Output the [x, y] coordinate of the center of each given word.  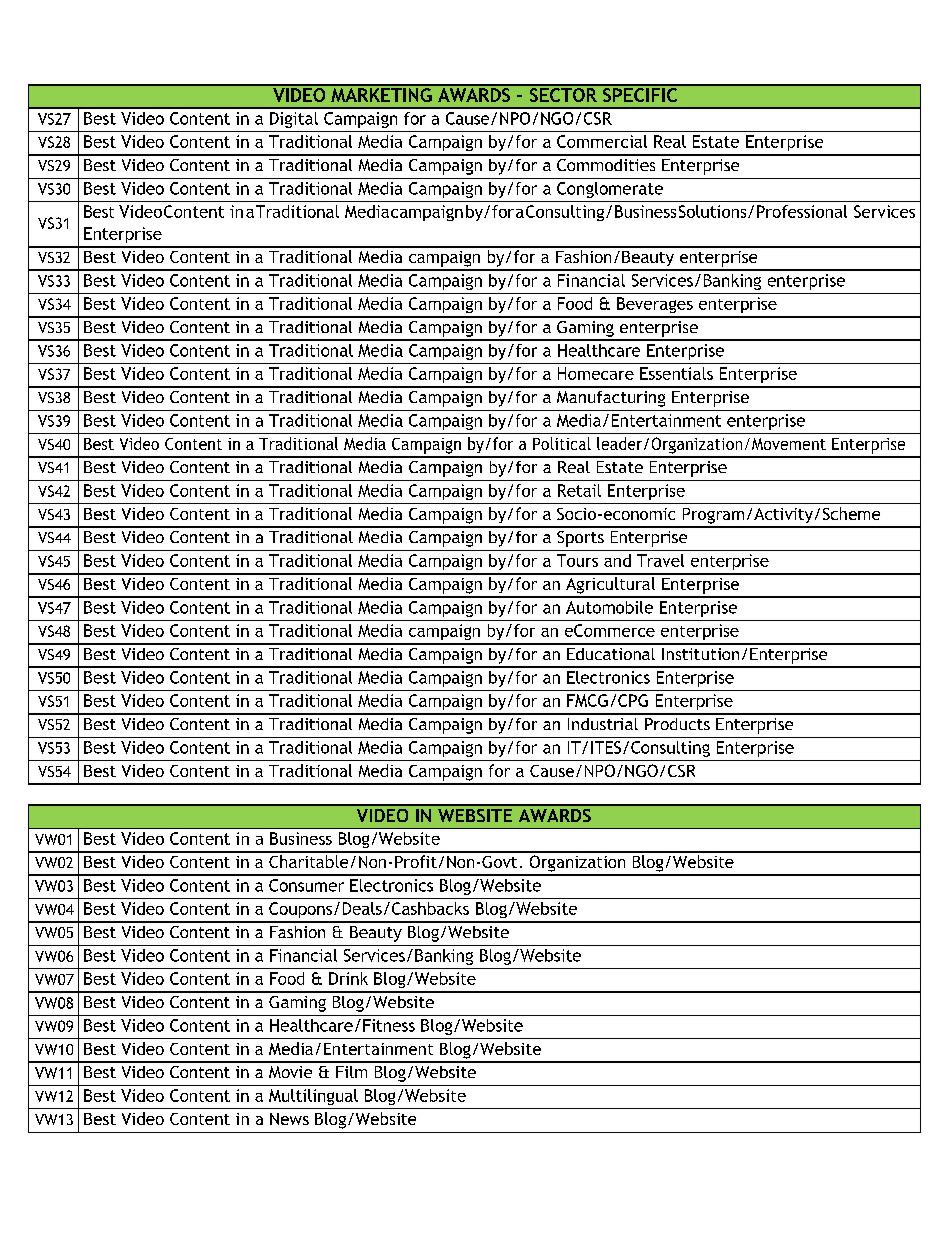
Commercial [602, 141]
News [289, 1119]
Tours [577, 560]
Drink [348, 978]
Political [562, 443]
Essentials [676, 373]
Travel [660, 560]
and [617, 560]
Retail [579, 490]
